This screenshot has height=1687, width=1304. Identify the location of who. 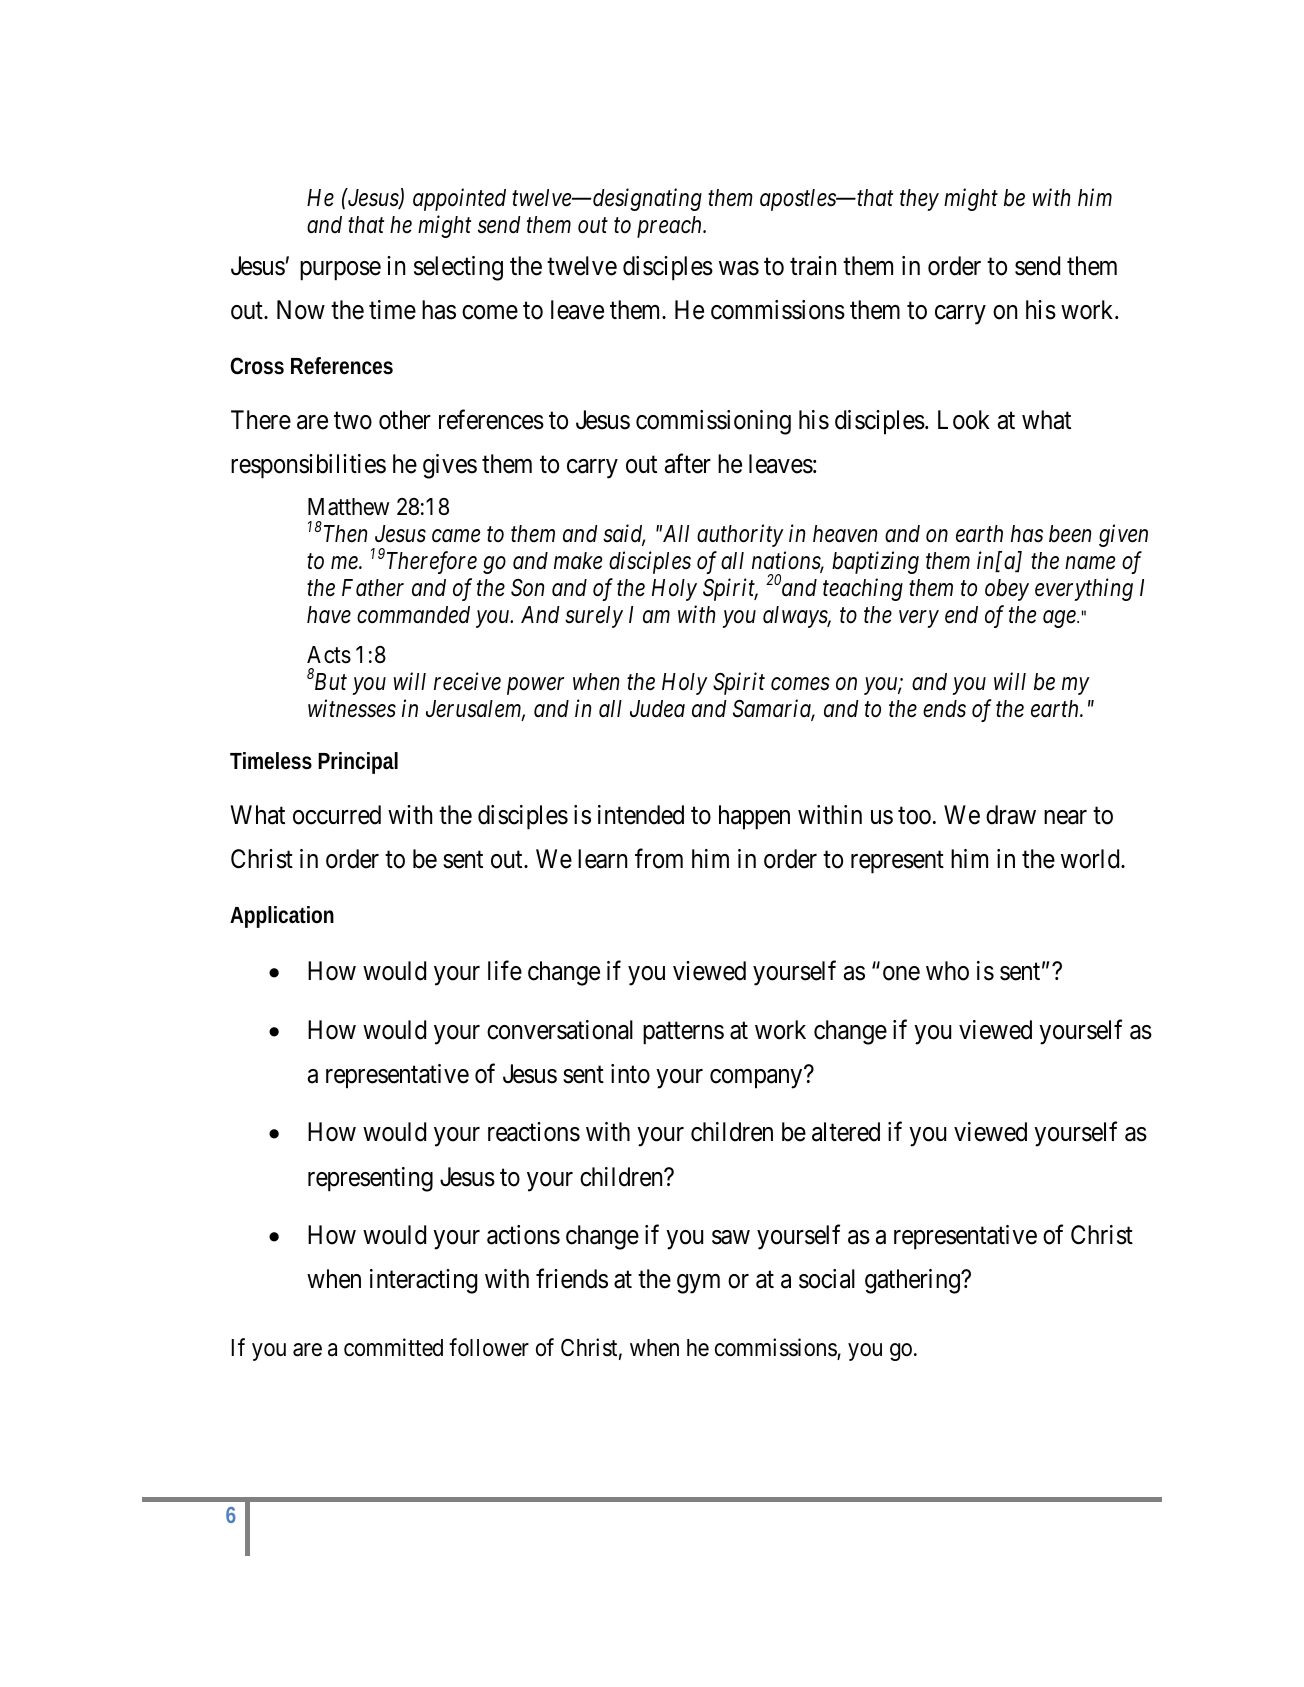
(947, 971).
